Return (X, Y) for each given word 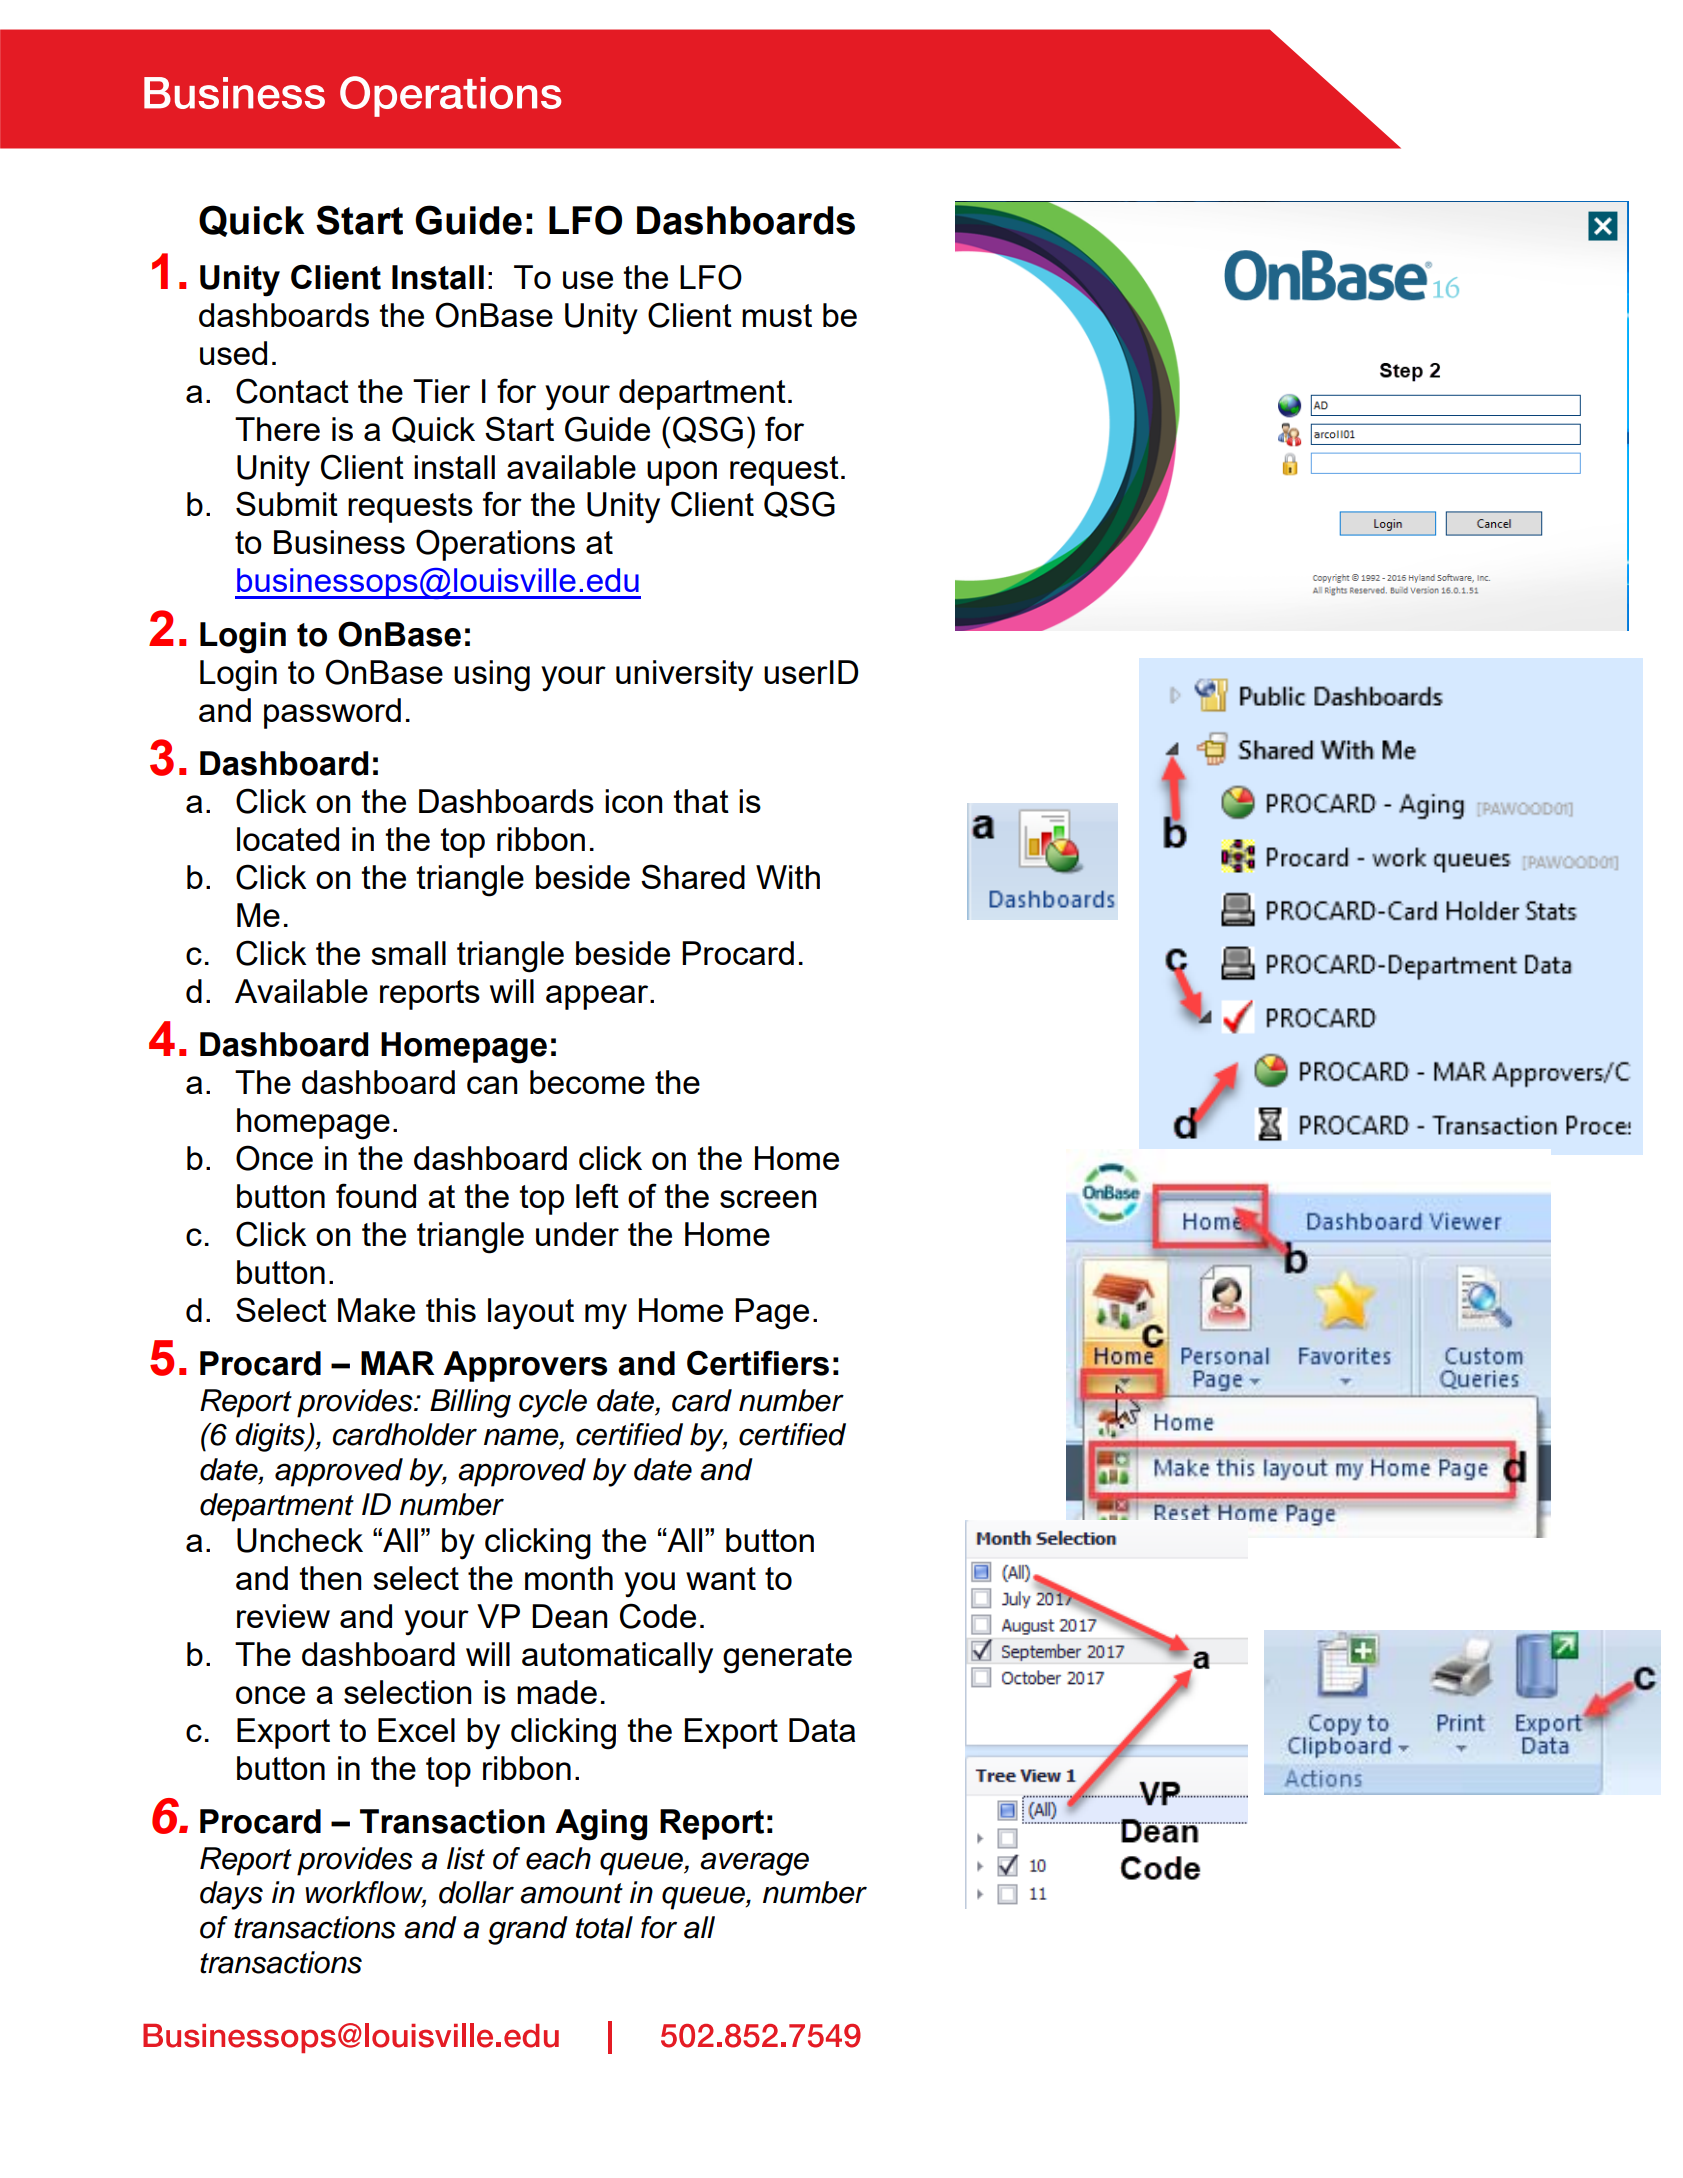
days (231, 1895)
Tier (441, 391)
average (754, 1864)
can (492, 1085)
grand (528, 1930)
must (777, 315)
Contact (292, 391)
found (376, 1195)
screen (768, 1199)
